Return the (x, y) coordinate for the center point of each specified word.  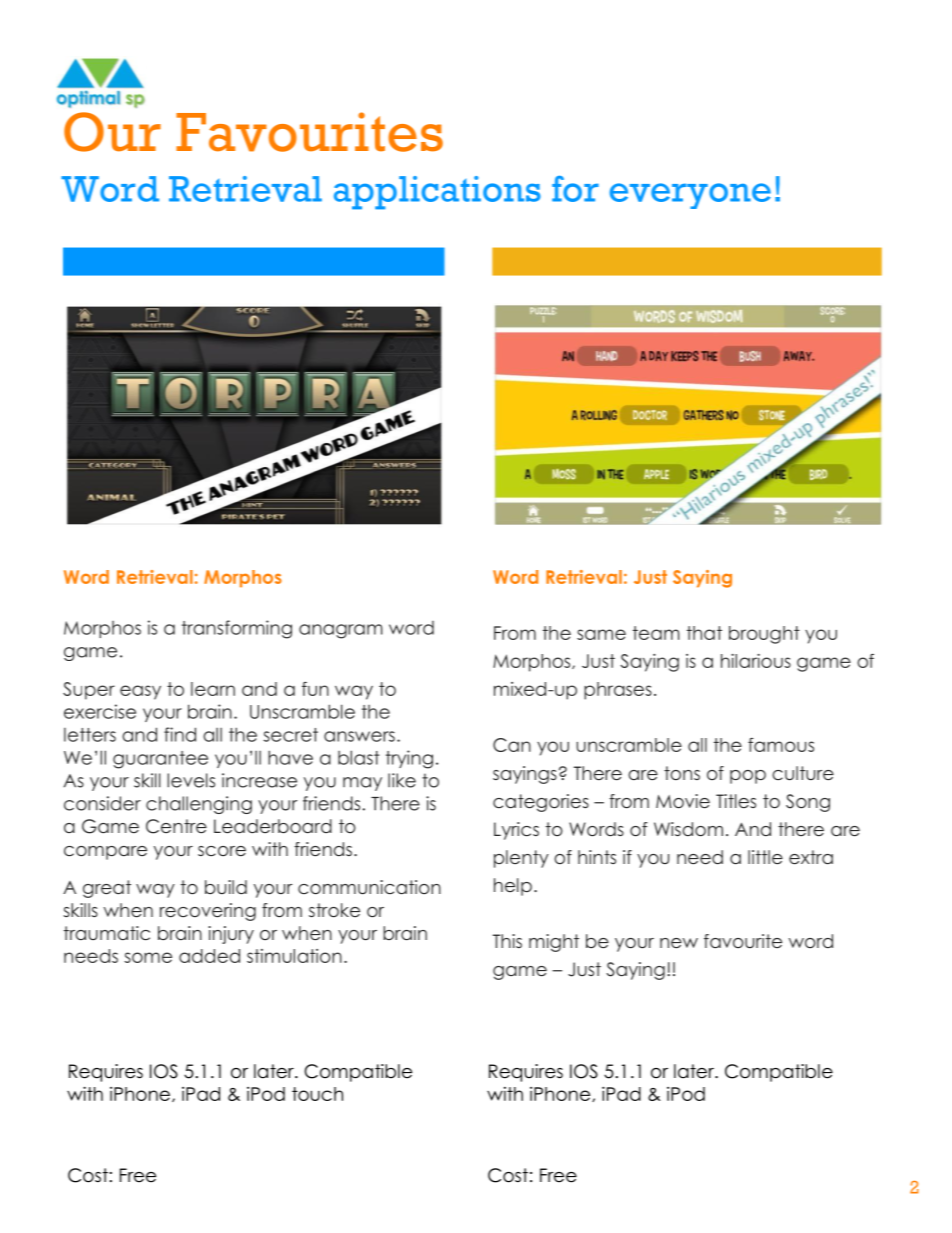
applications (437, 193)
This (507, 941)
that (704, 633)
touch (317, 1094)
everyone (690, 196)
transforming (237, 629)
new (679, 943)
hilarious (756, 661)
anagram (341, 631)
